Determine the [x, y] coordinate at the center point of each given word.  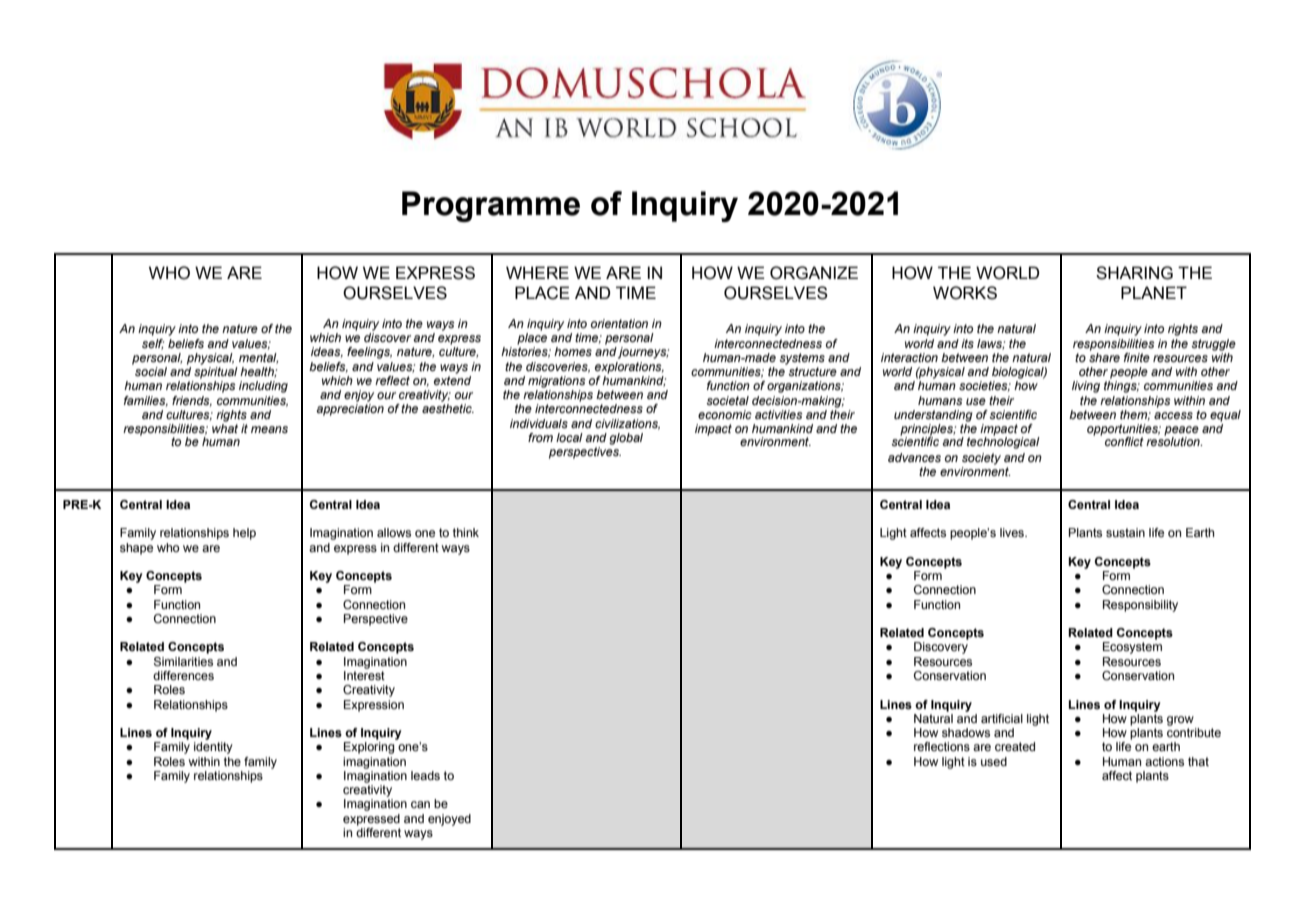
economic [725, 414]
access [1173, 415]
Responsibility [1140, 606]
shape [136, 549]
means [269, 429]
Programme [491, 206]
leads [425, 775]
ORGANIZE [814, 273]
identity [213, 748]
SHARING [1134, 273]
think [466, 532]
